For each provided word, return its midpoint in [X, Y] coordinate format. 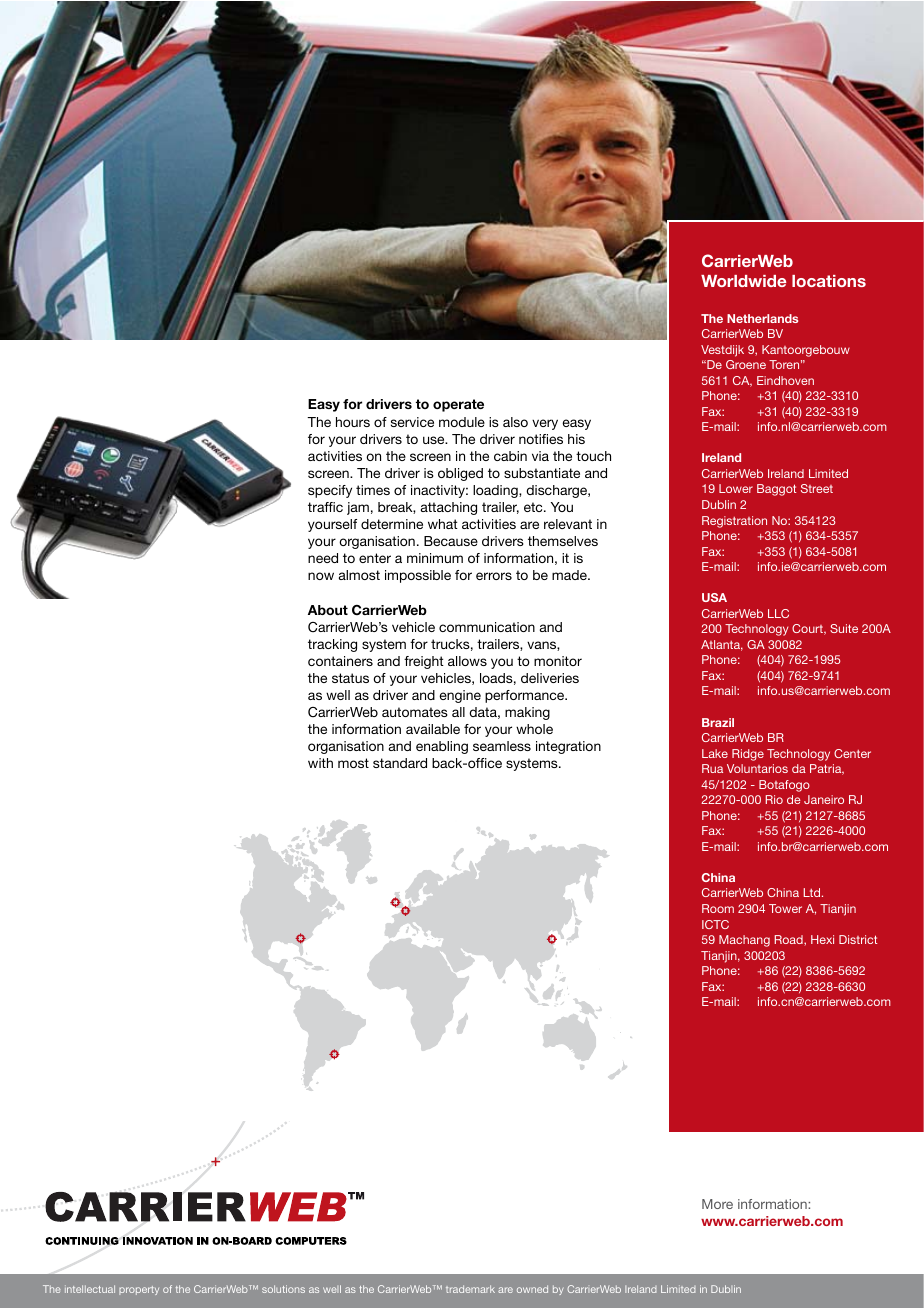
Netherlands [762, 318]
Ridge [748, 755]
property [139, 1290]
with [320, 763]
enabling [442, 747]
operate [458, 405]
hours [353, 422]
